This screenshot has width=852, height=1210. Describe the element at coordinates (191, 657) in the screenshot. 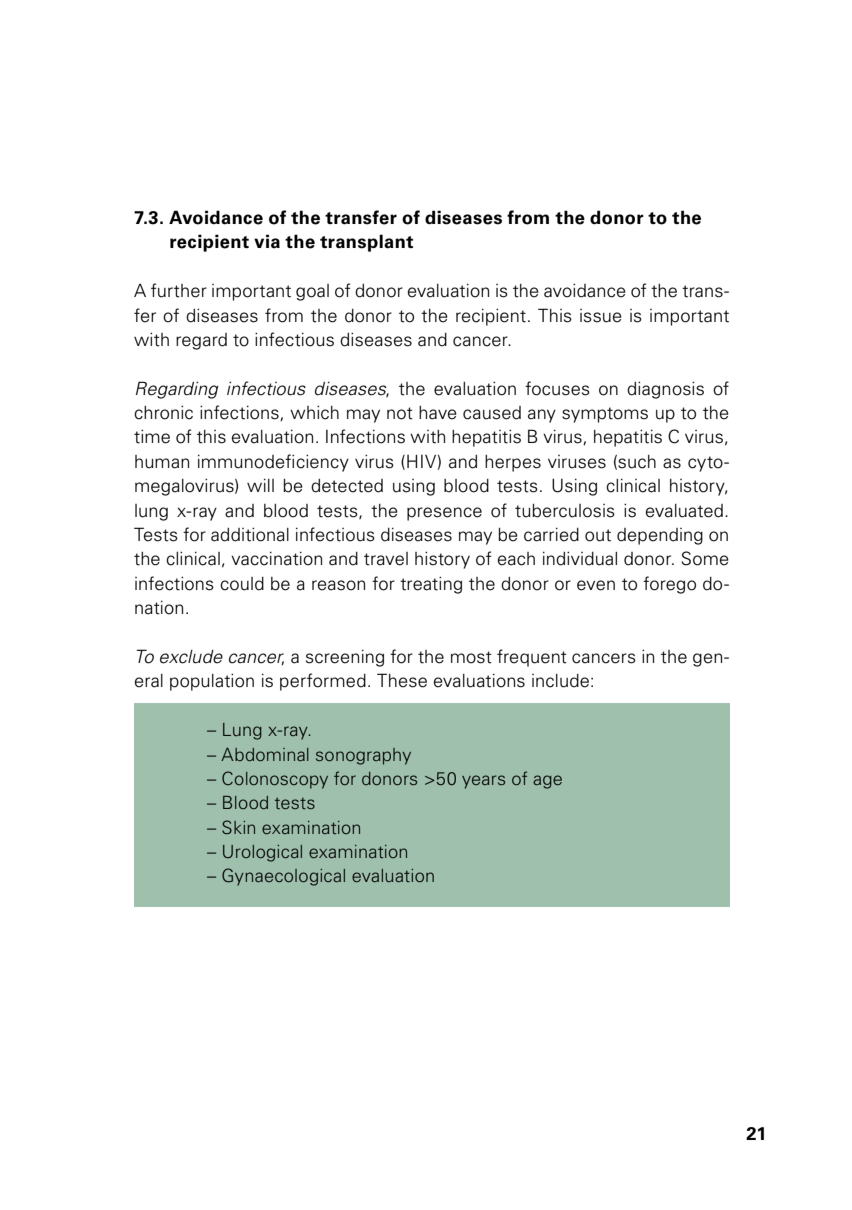

I see `exclude` at that location.
